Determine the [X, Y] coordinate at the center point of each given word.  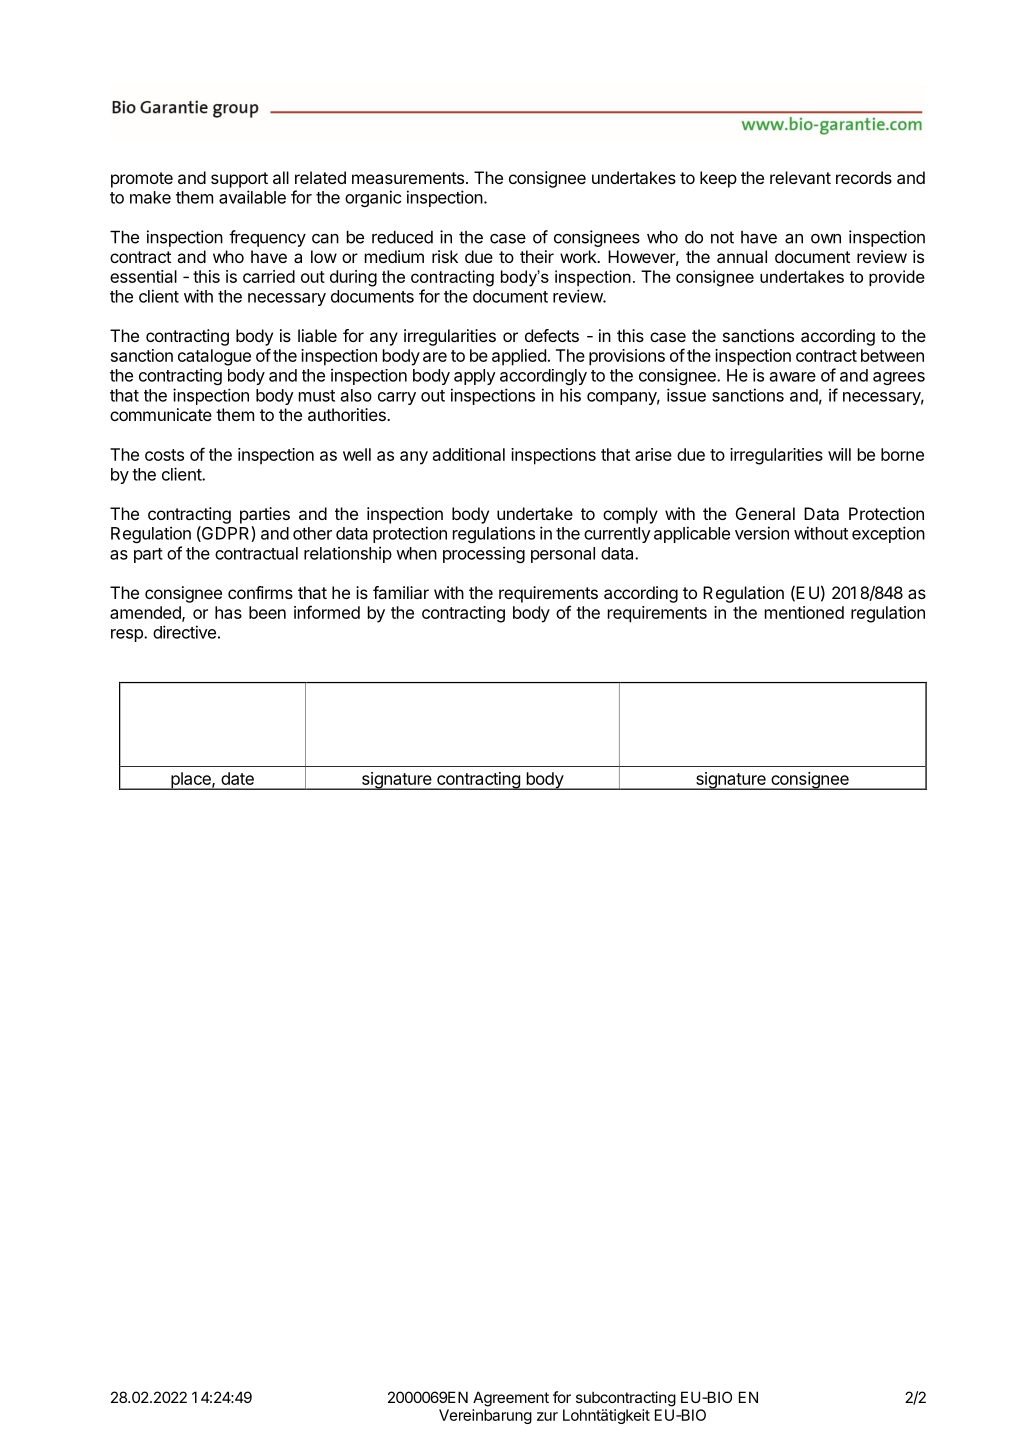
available [252, 197]
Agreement [511, 1399]
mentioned [804, 612]
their [537, 256]
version [762, 533]
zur [547, 1416]
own [826, 239]
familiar [401, 592]
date [237, 778]
